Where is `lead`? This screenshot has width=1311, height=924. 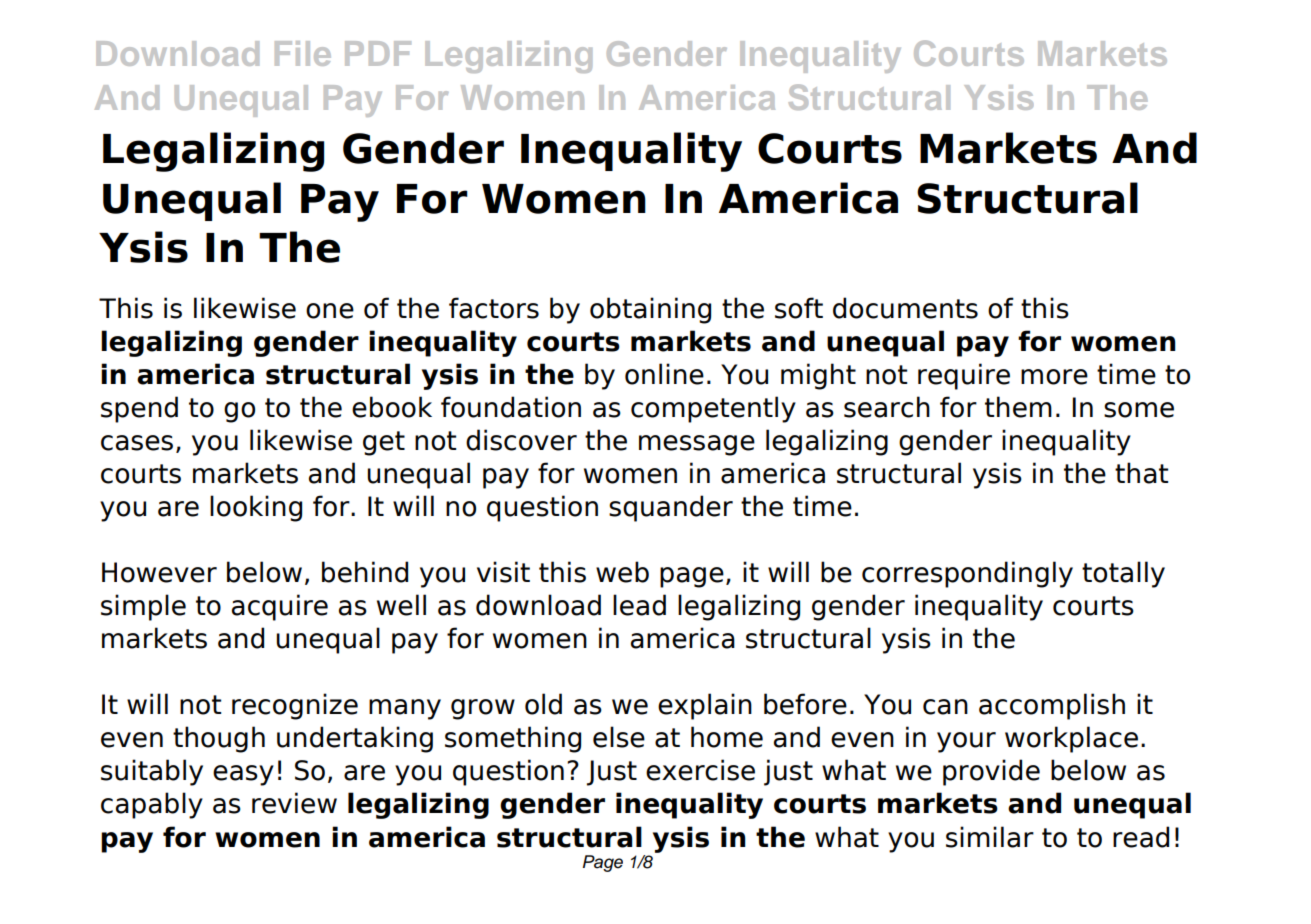 lead is located at coordinates (639, 605).
